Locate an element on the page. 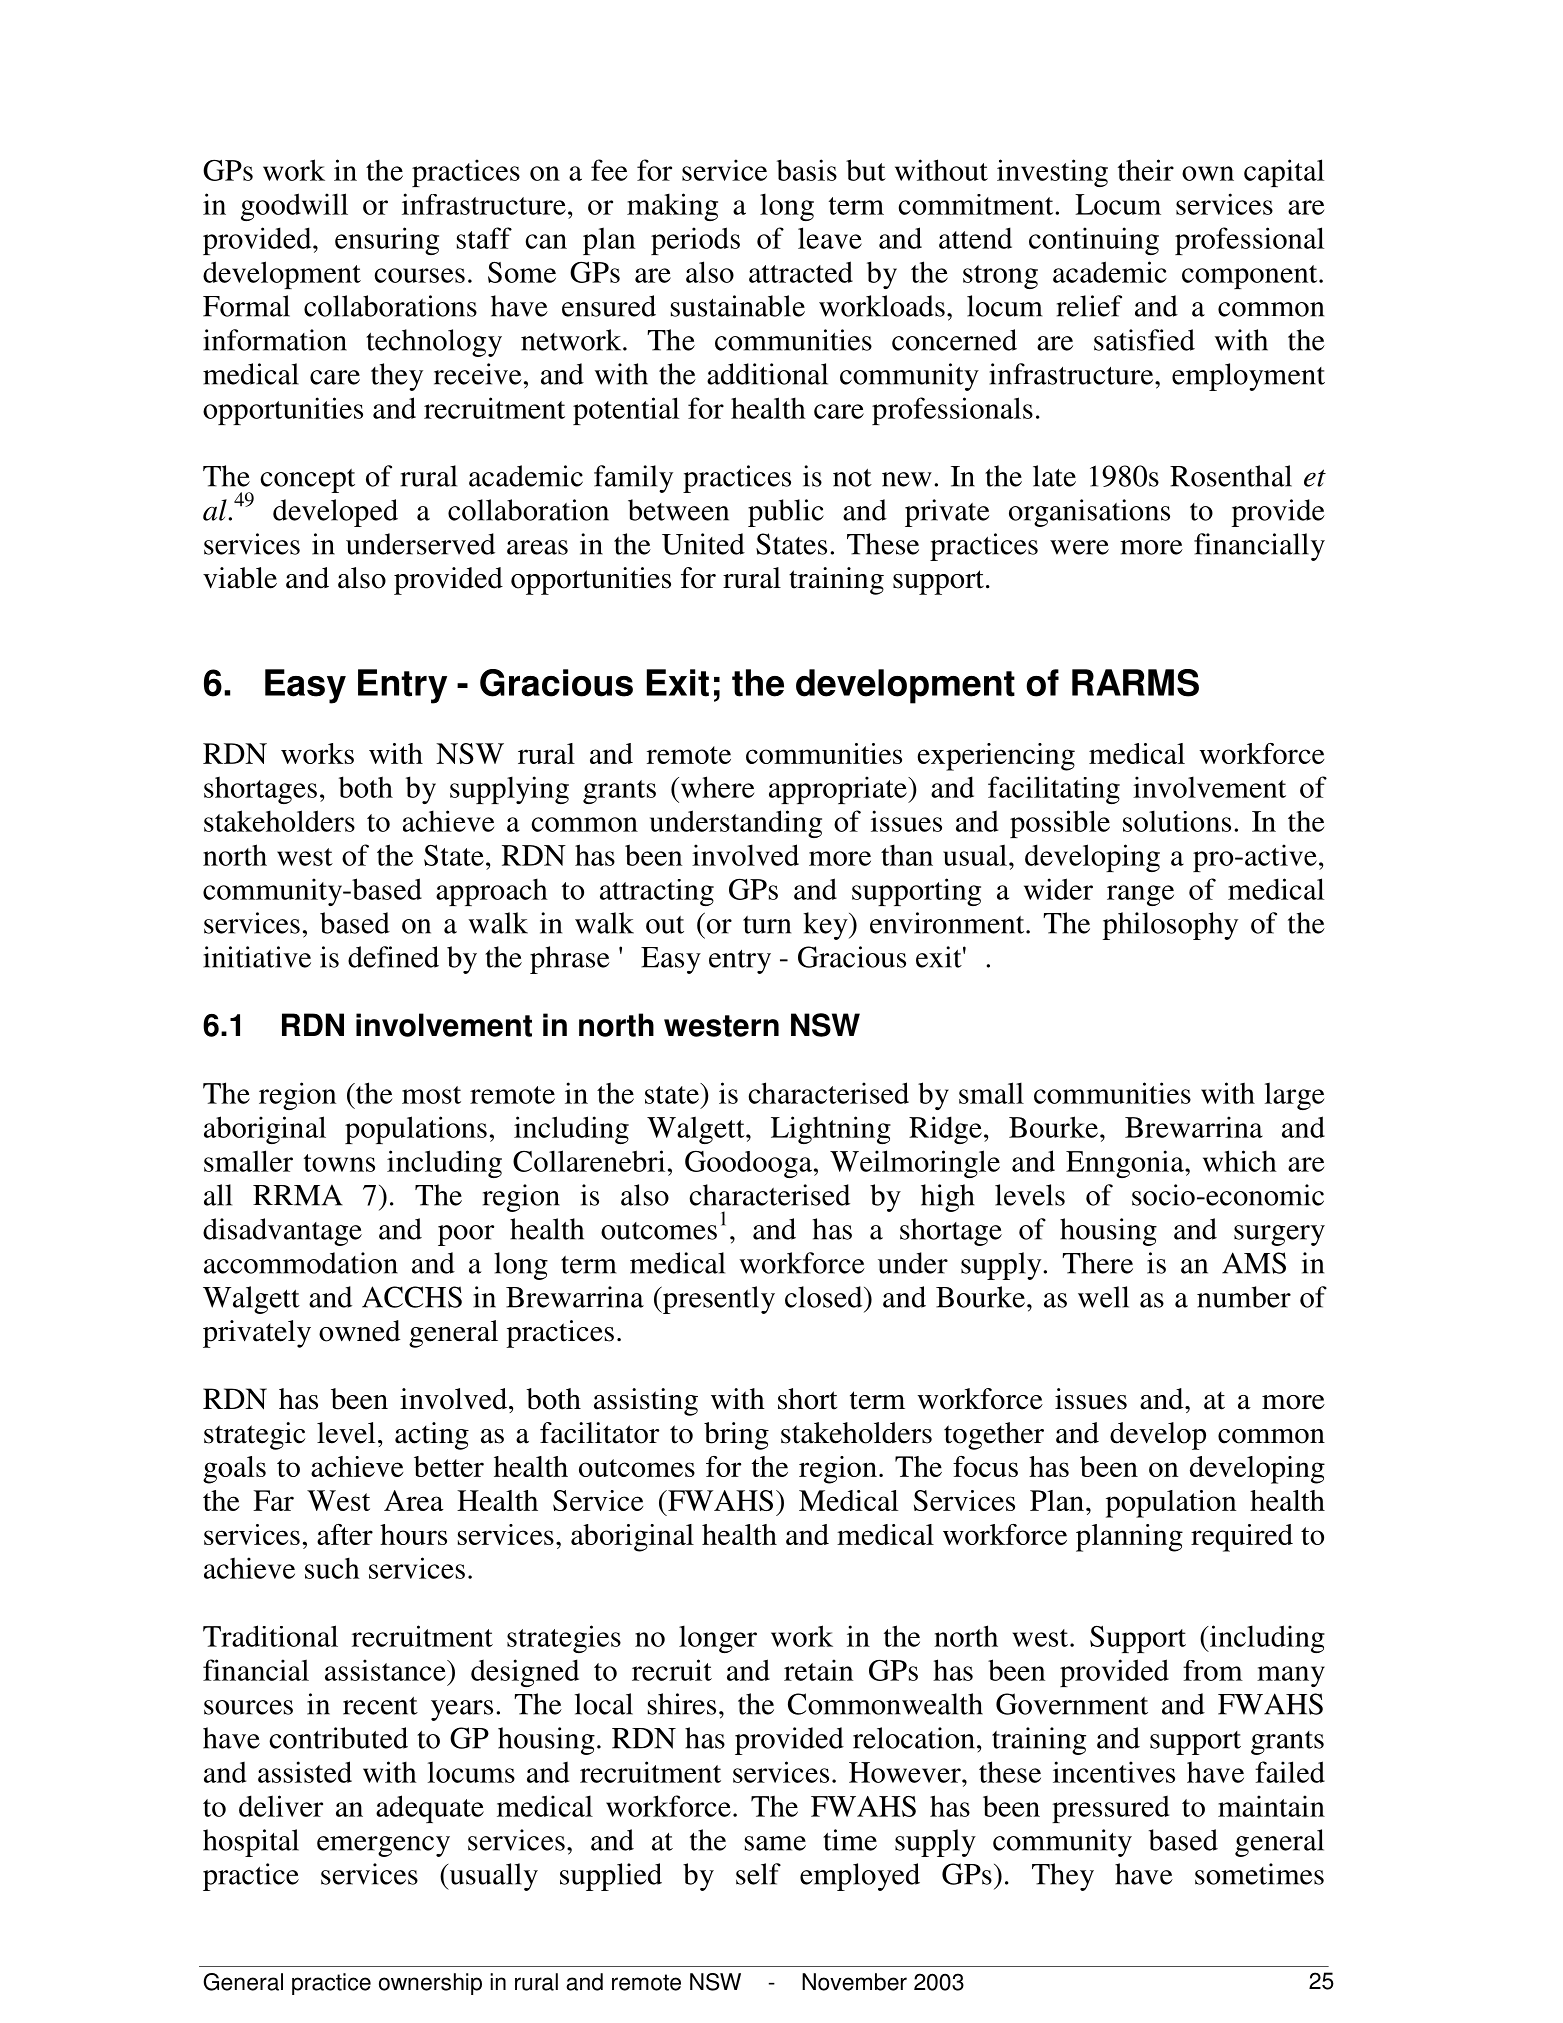  attracted is located at coordinates (801, 272).
